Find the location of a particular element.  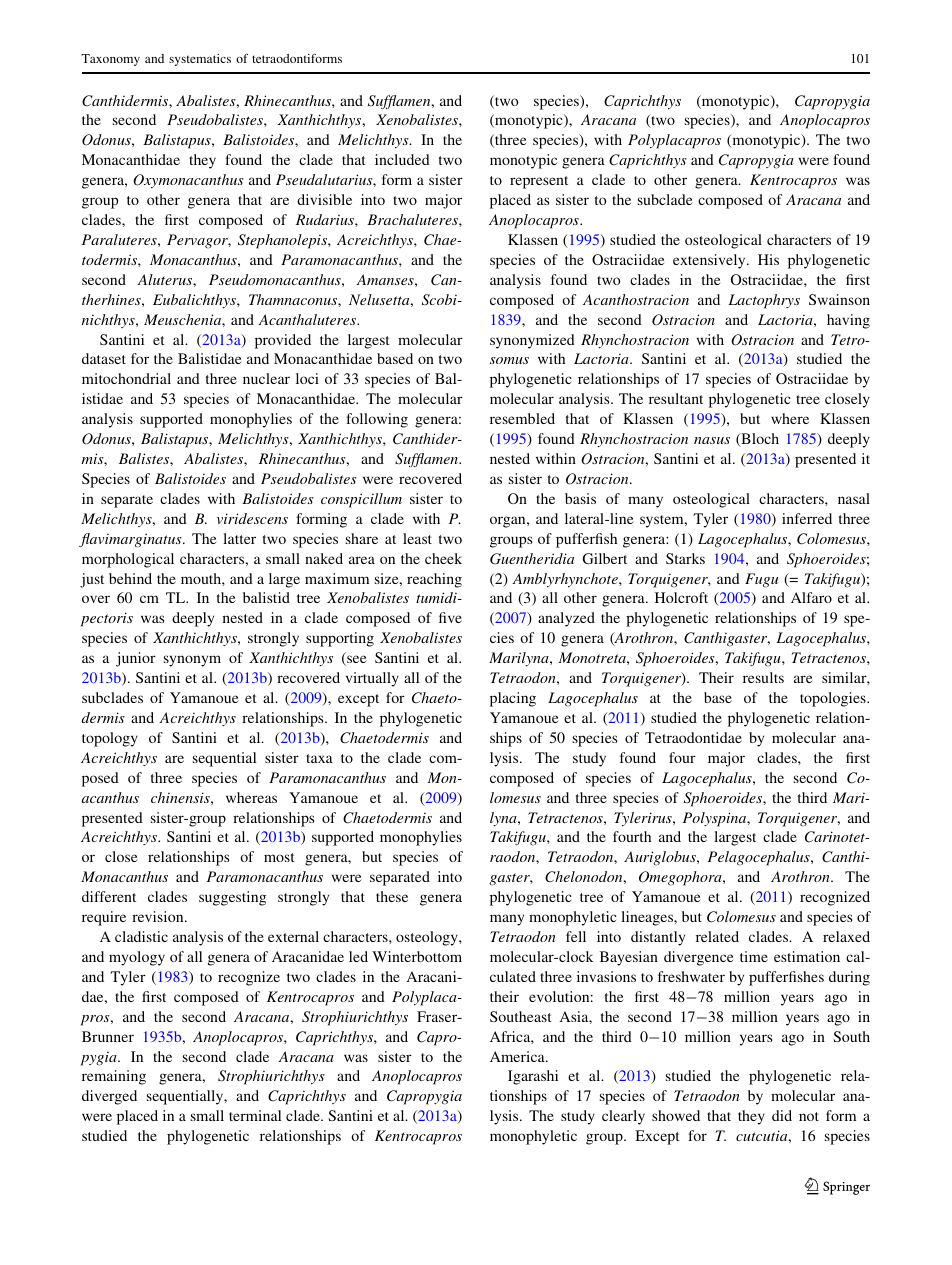

Alfaro is located at coordinates (811, 597).
